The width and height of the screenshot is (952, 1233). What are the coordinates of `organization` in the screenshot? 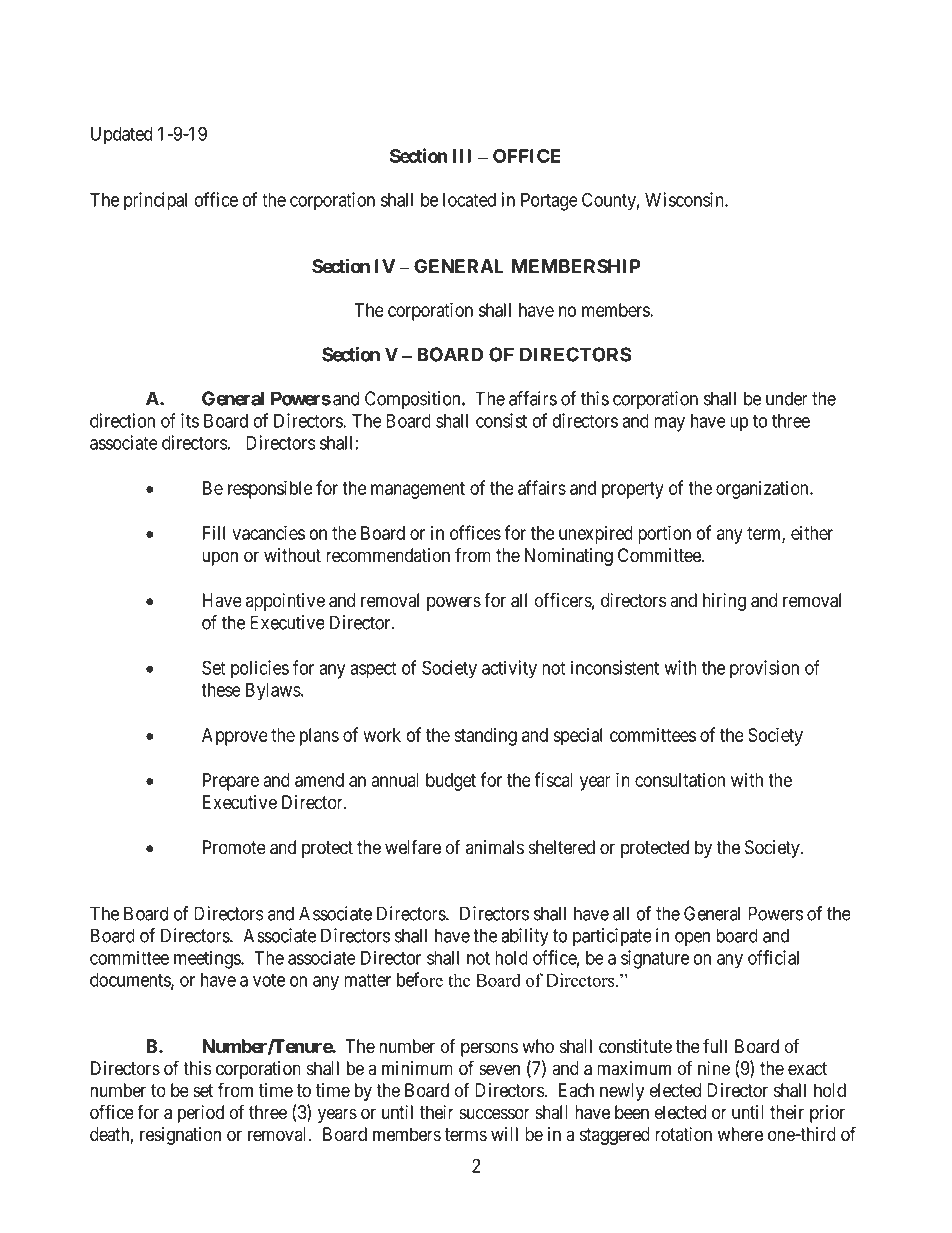 It's located at (763, 490).
